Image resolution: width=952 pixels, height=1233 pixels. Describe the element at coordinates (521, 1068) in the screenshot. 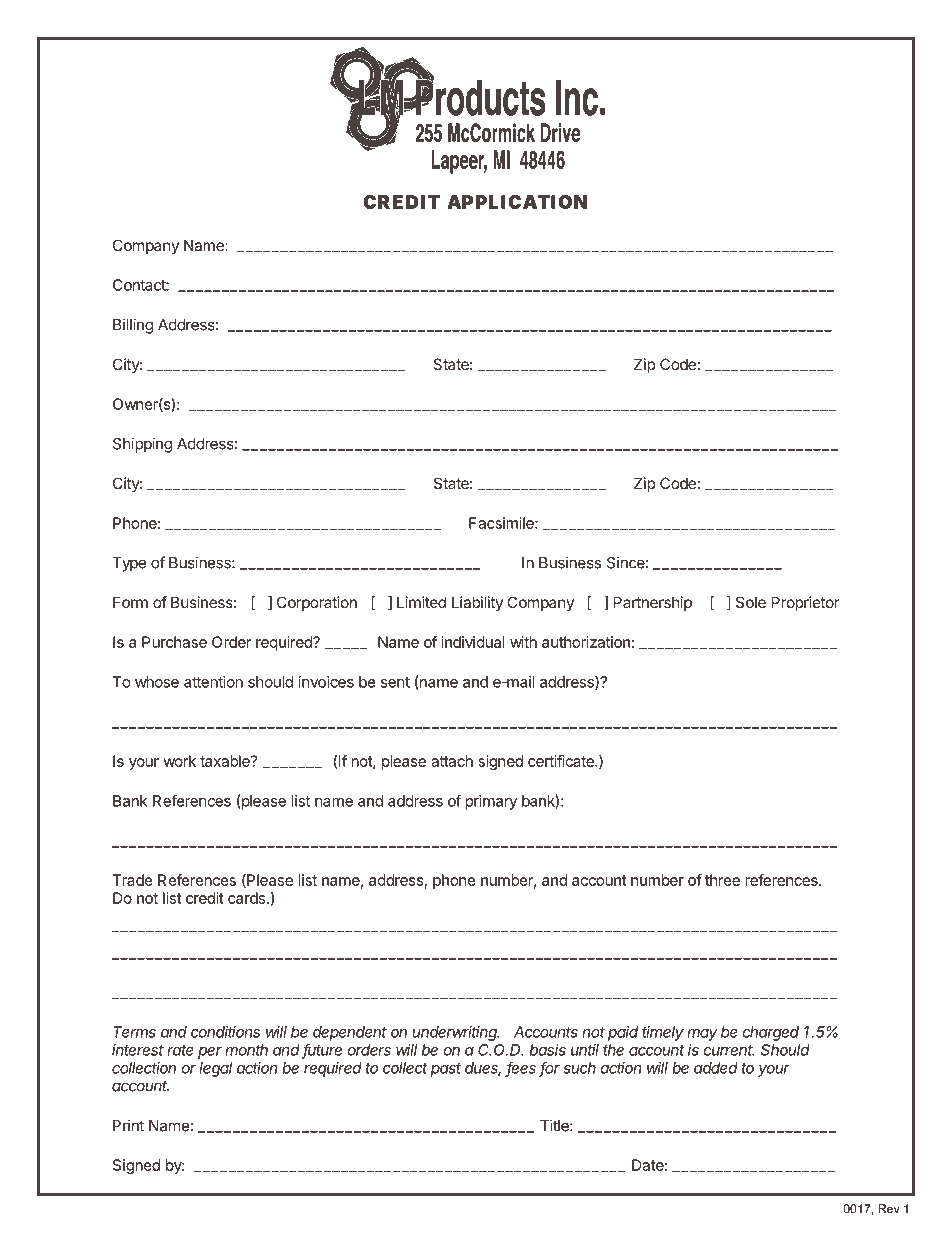

I see `fees` at that location.
